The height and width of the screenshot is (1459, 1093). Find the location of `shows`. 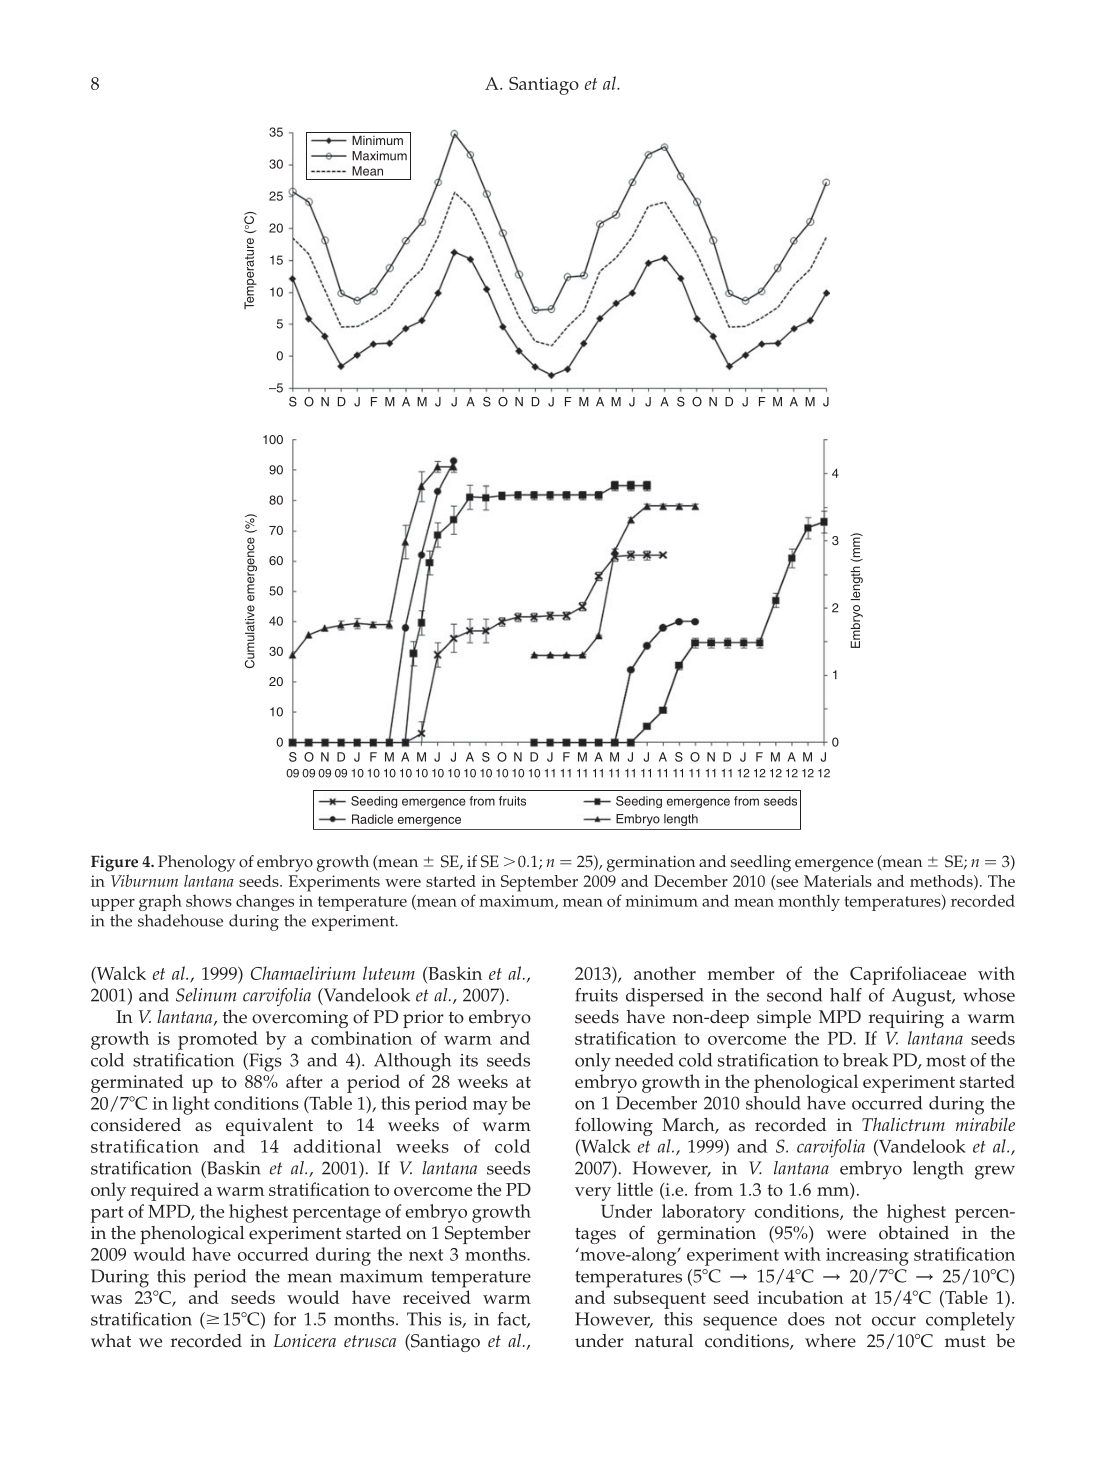

shows is located at coordinates (209, 900).
